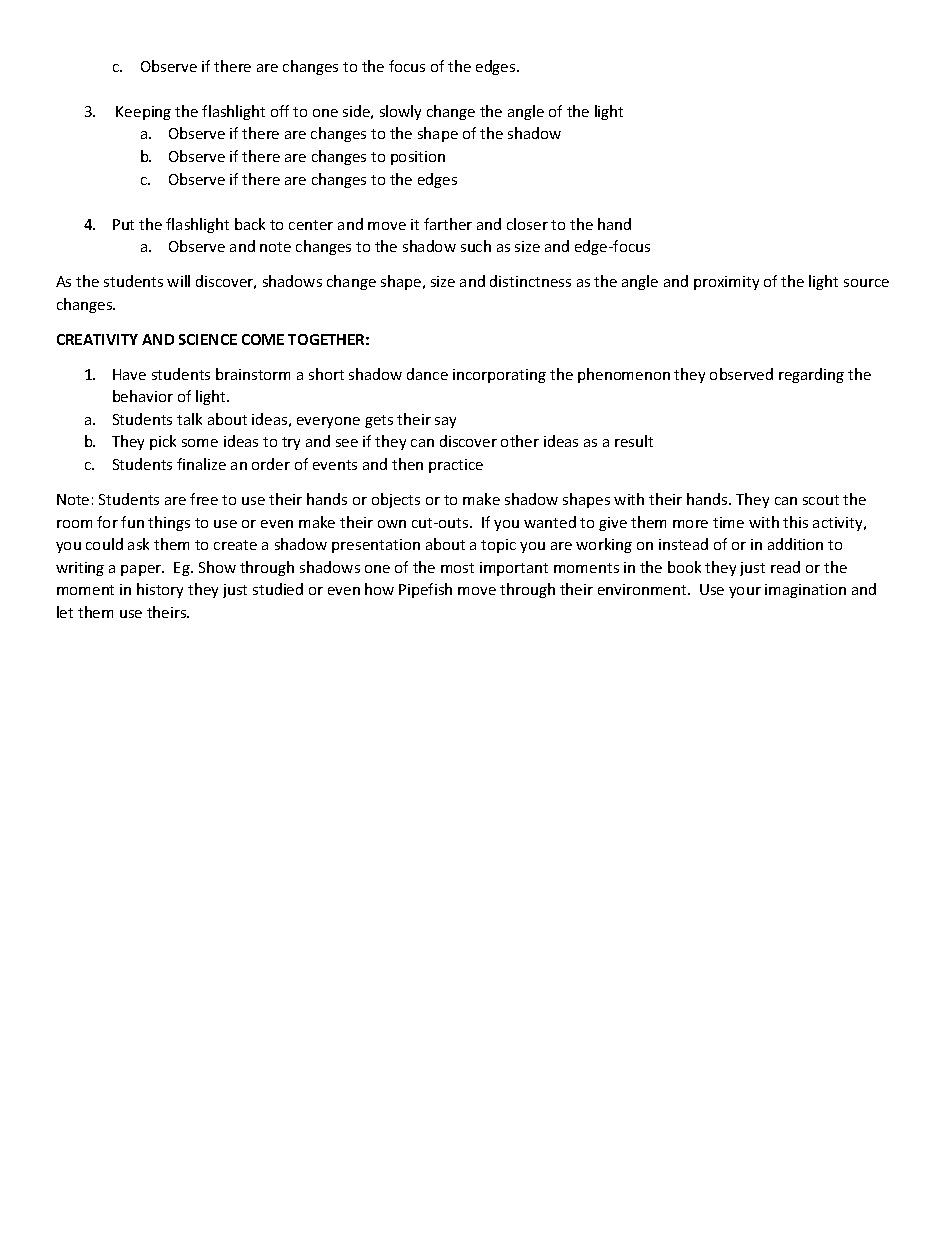 The width and height of the image is (952, 1233). Describe the element at coordinates (178, 281) in the image. I see `will` at that location.
